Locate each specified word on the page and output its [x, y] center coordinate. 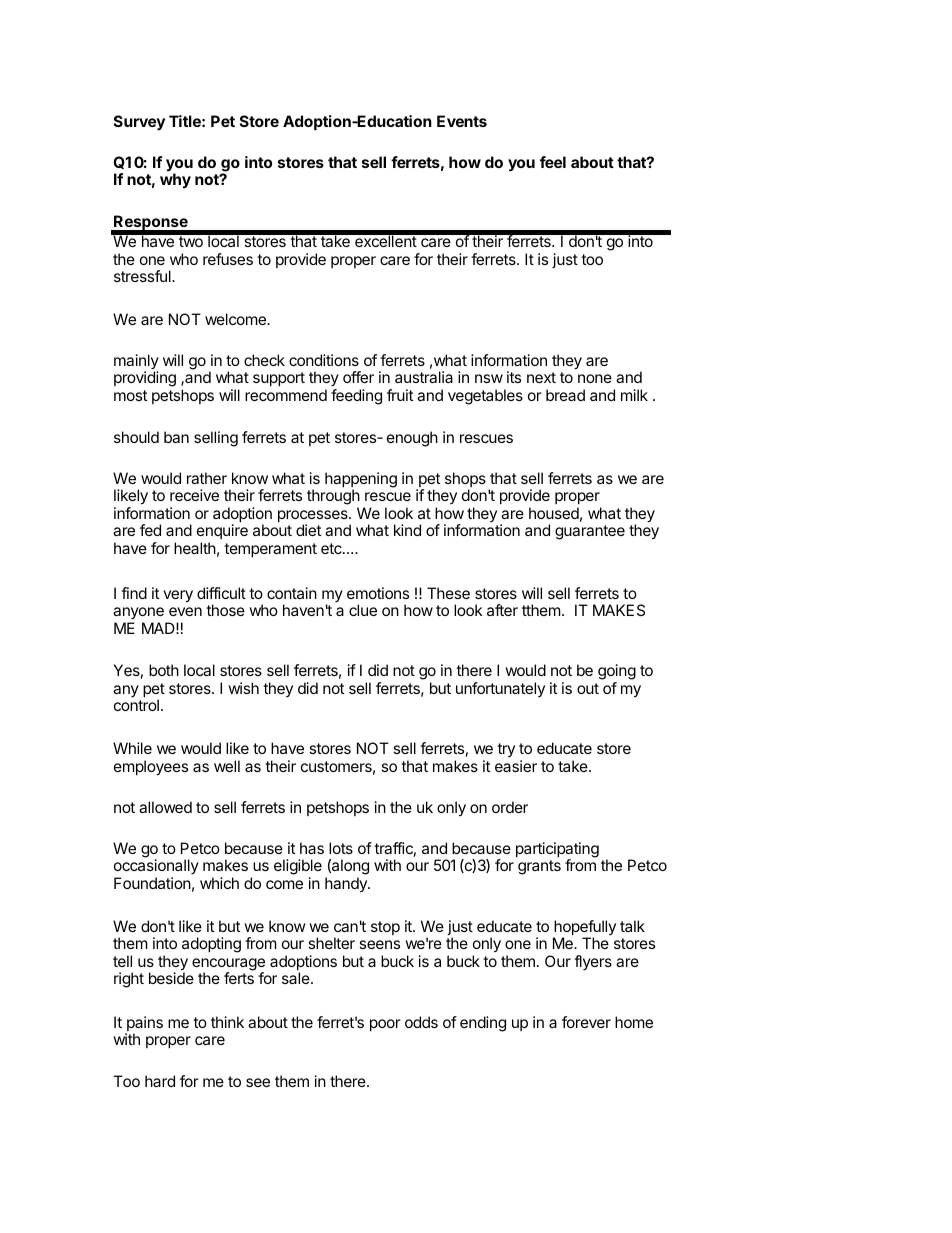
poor [385, 1025]
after [502, 610]
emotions [378, 593]
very [178, 596]
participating [557, 851]
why [175, 181]
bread [565, 395]
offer [358, 377]
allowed [165, 807]
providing [145, 379]
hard [160, 1081]
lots [341, 848]
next [541, 377]
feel [553, 162]
